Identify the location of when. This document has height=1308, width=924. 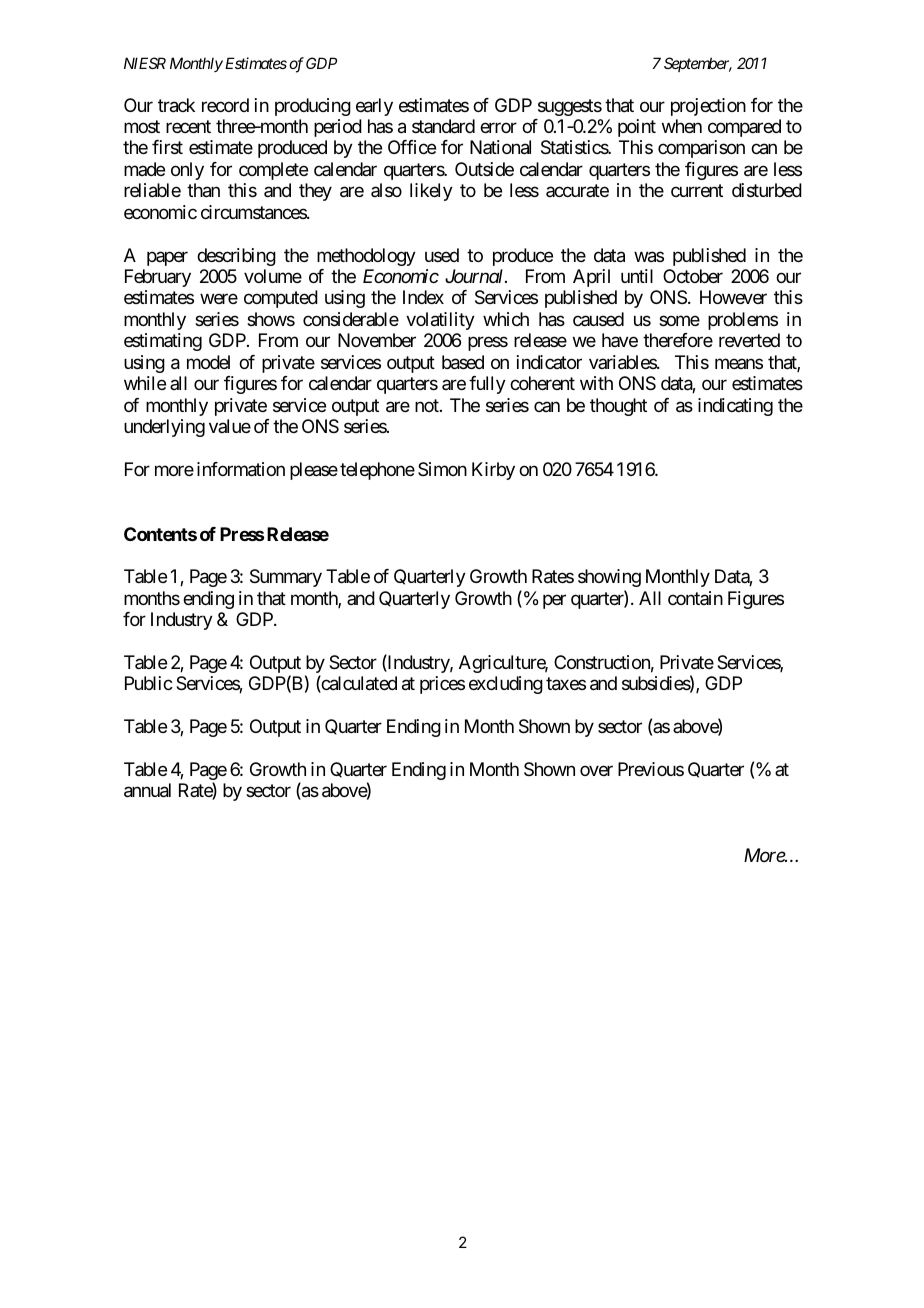
(682, 126).
